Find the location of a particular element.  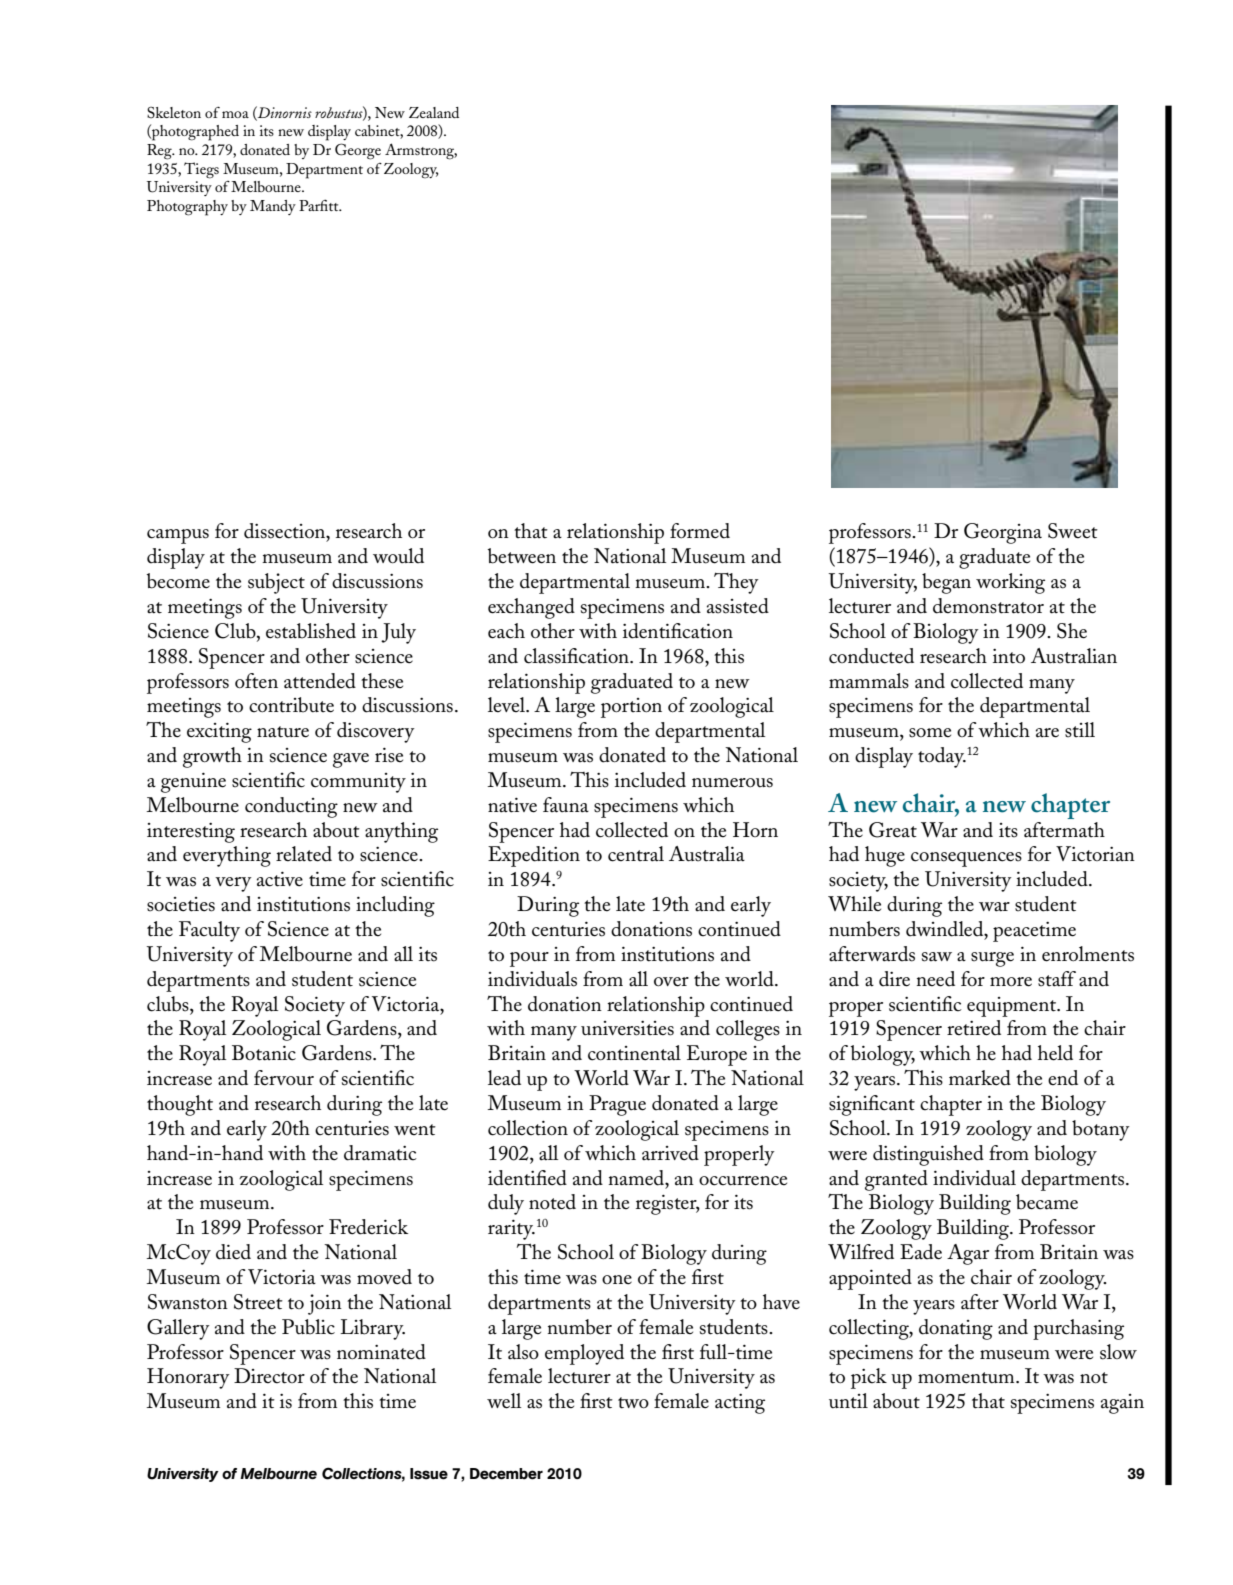

Honorary is located at coordinates (188, 1378).
